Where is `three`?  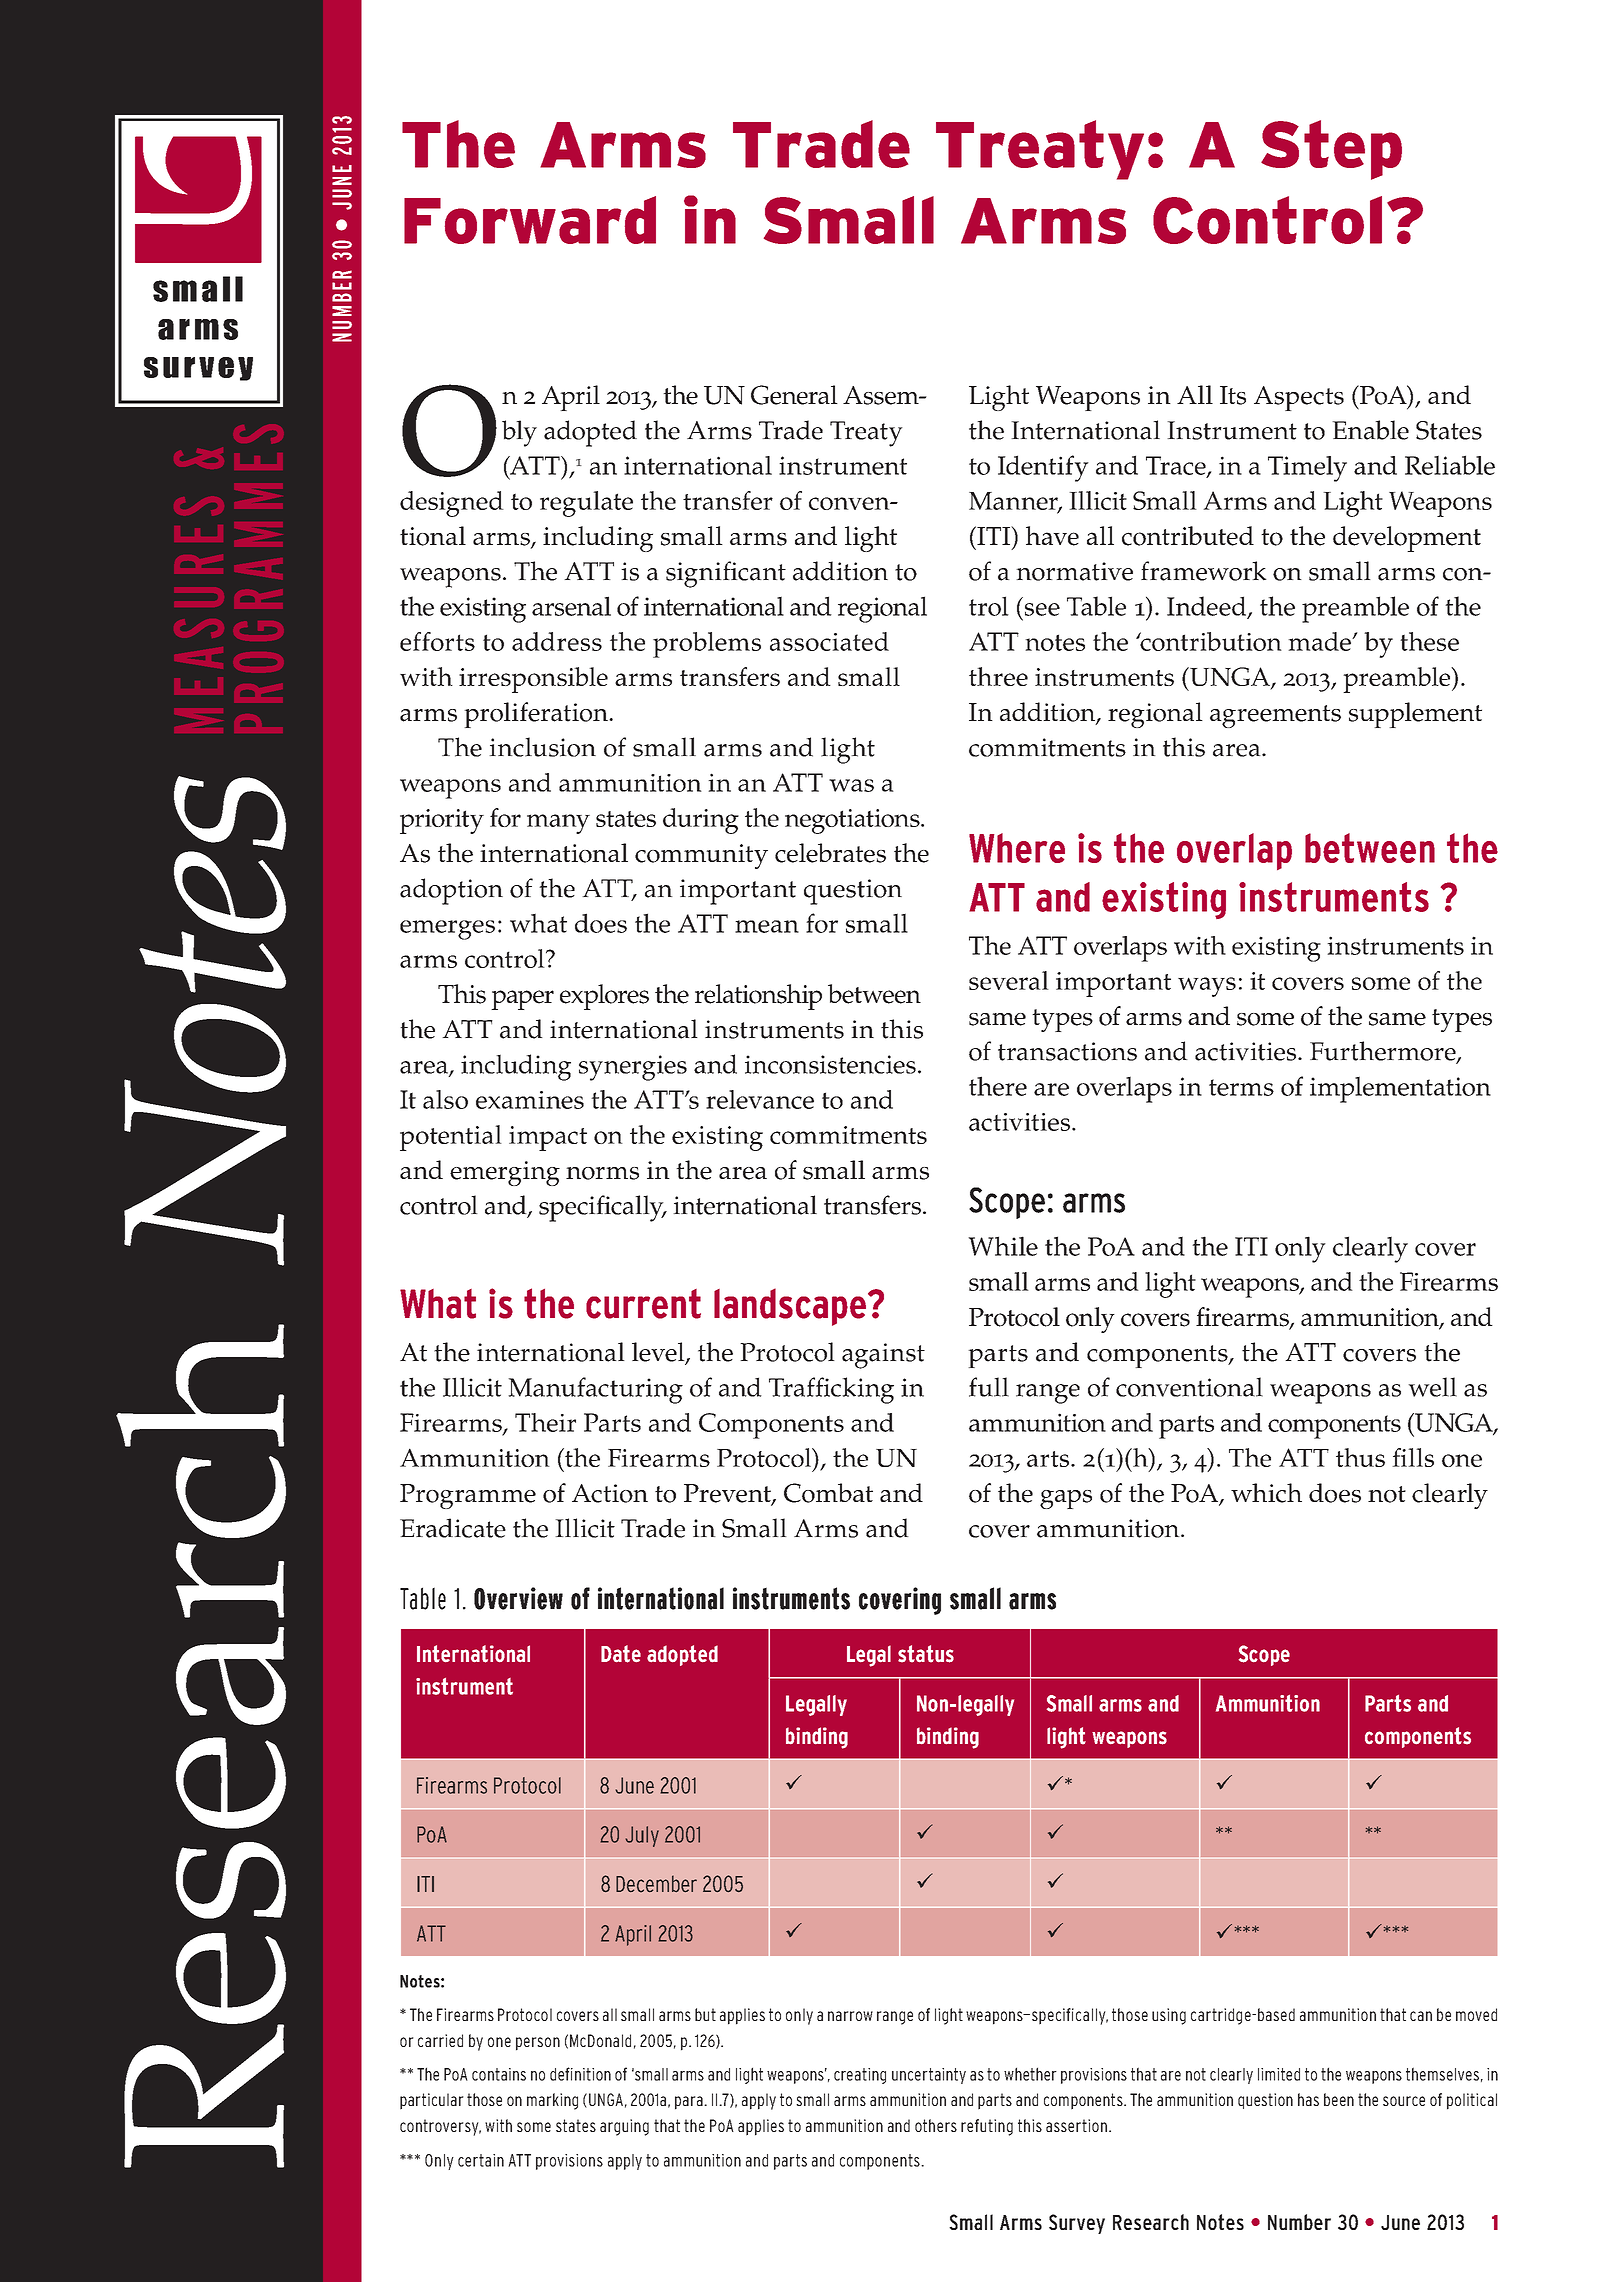
three is located at coordinates (998, 676).
